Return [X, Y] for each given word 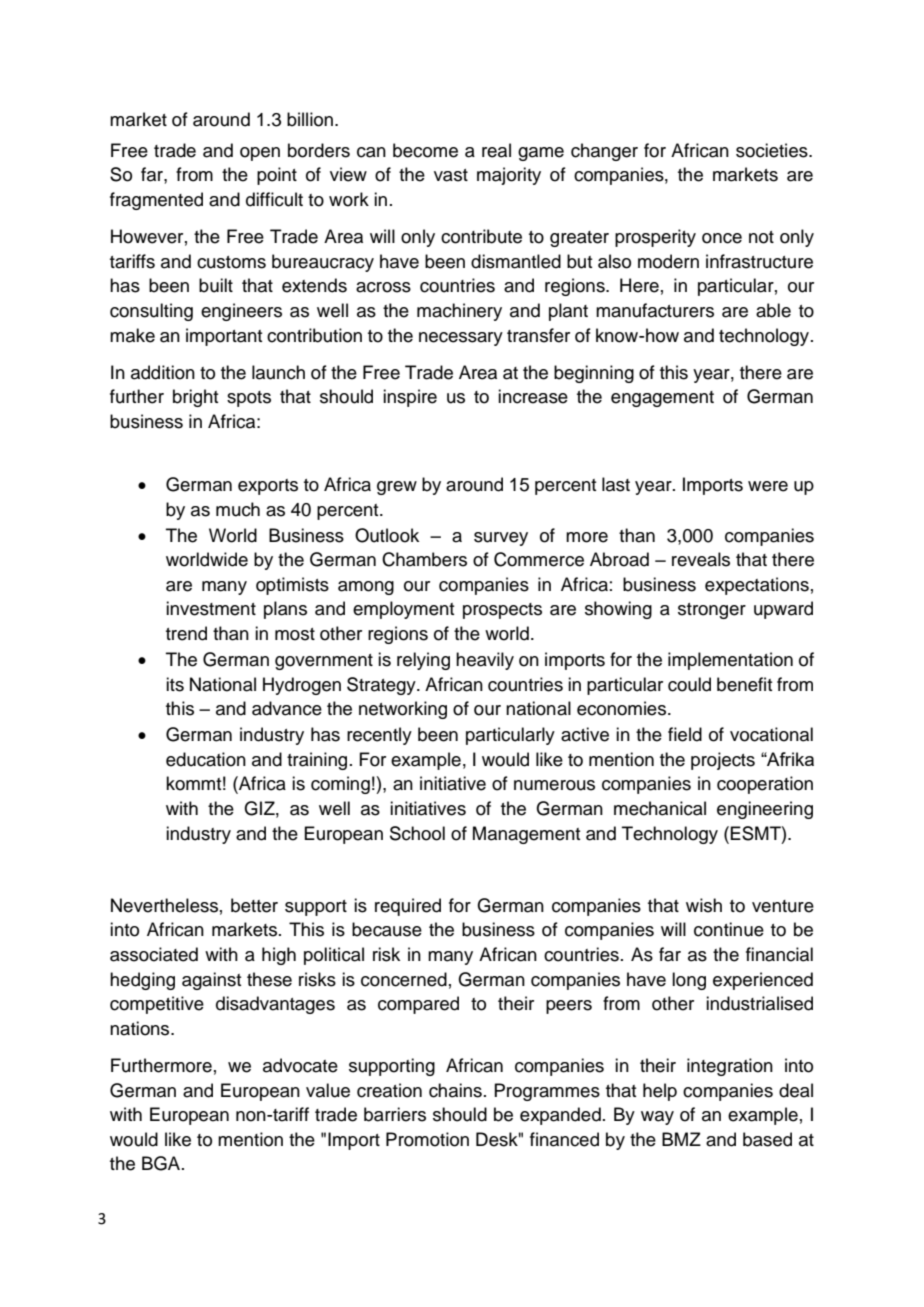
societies [773, 150]
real [496, 150]
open [260, 154]
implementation [730, 661]
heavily [485, 661]
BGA [162, 1163]
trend [186, 633]
